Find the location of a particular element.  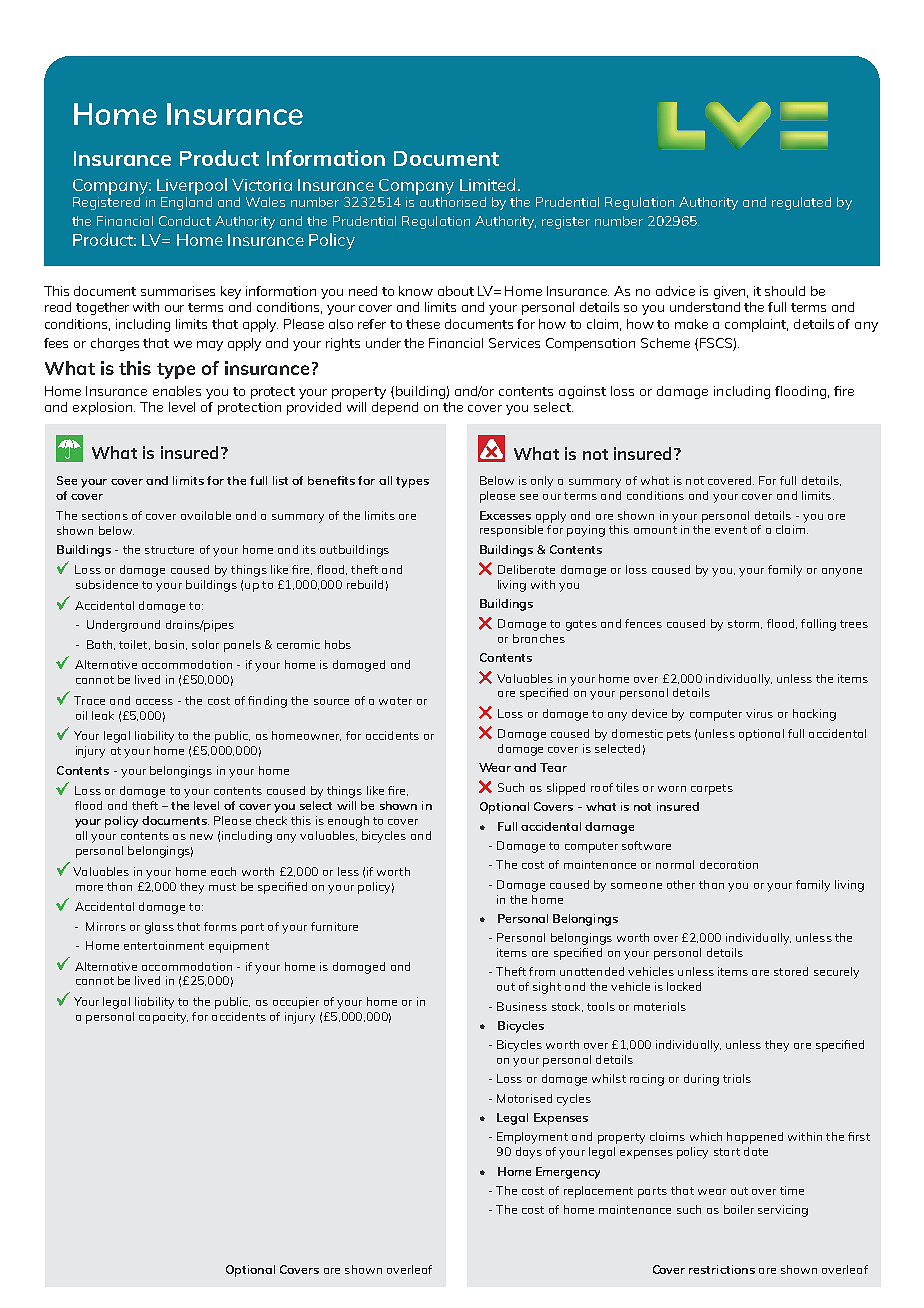

Business is located at coordinates (522, 1006).
